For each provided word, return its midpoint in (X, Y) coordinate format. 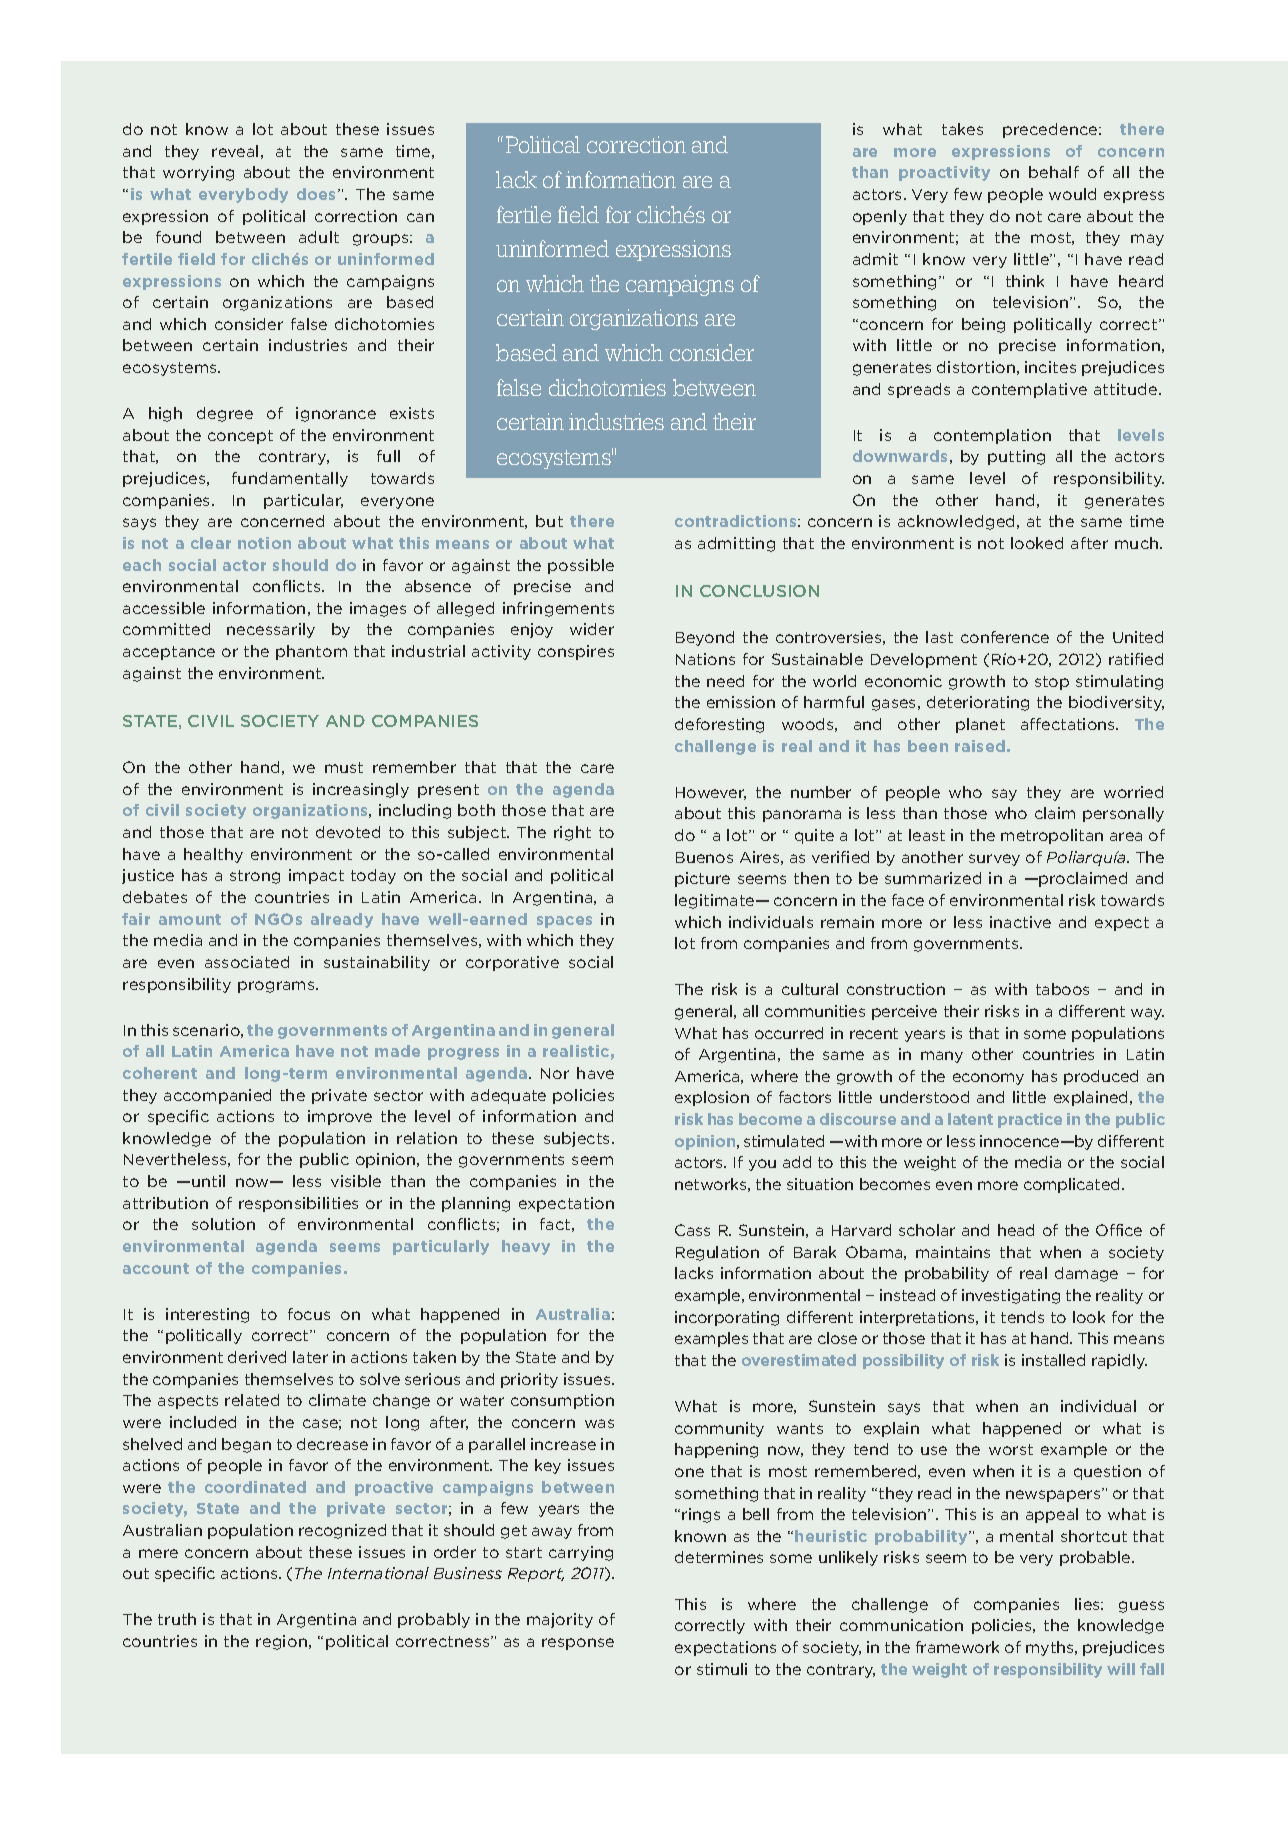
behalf (1054, 172)
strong (255, 877)
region (281, 1642)
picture (702, 879)
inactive (1020, 922)
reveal (235, 151)
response (578, 1644)
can (420, 217)
